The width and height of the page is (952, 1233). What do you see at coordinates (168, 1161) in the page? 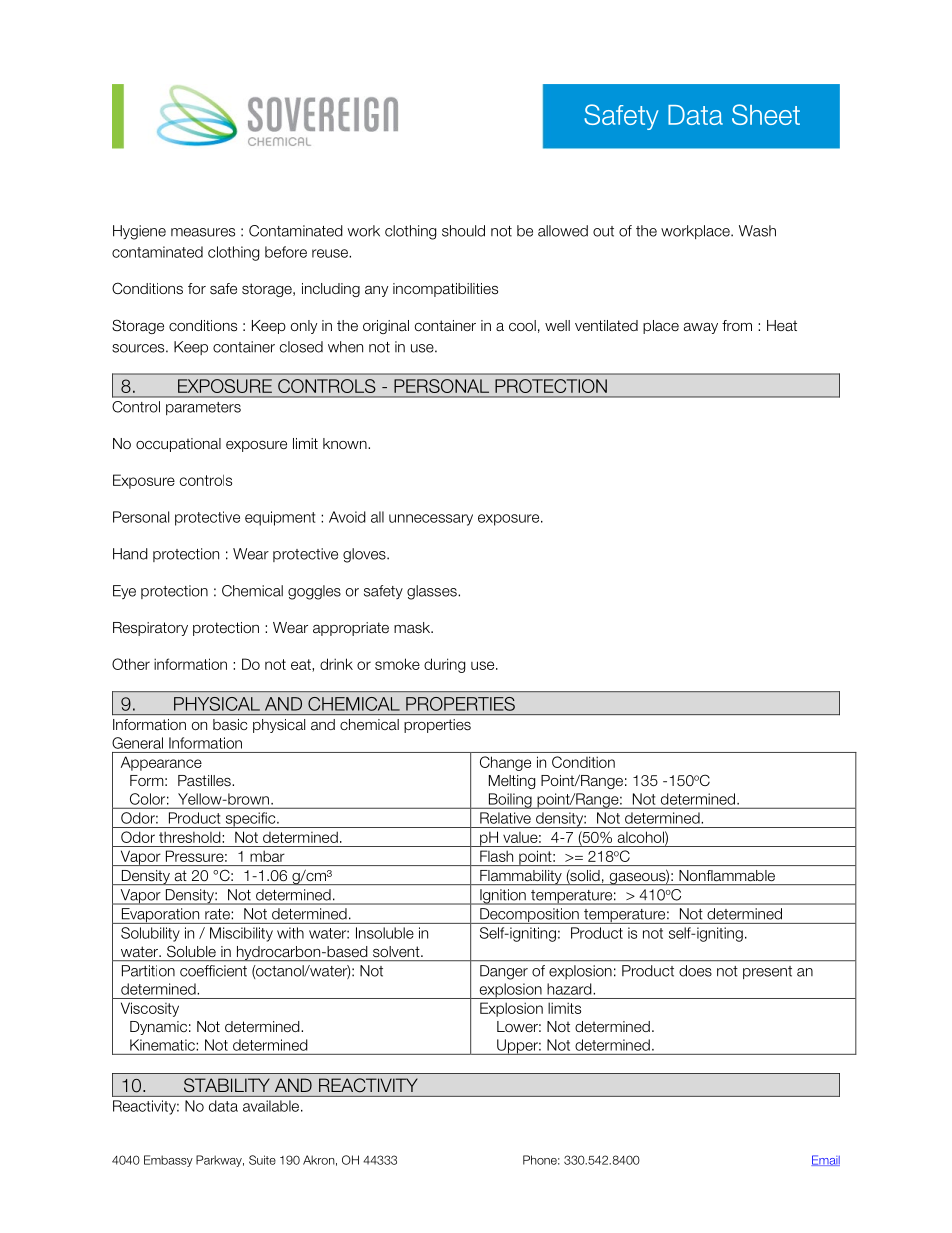
I see `Embassy` at bounding box center [168, 1161].
